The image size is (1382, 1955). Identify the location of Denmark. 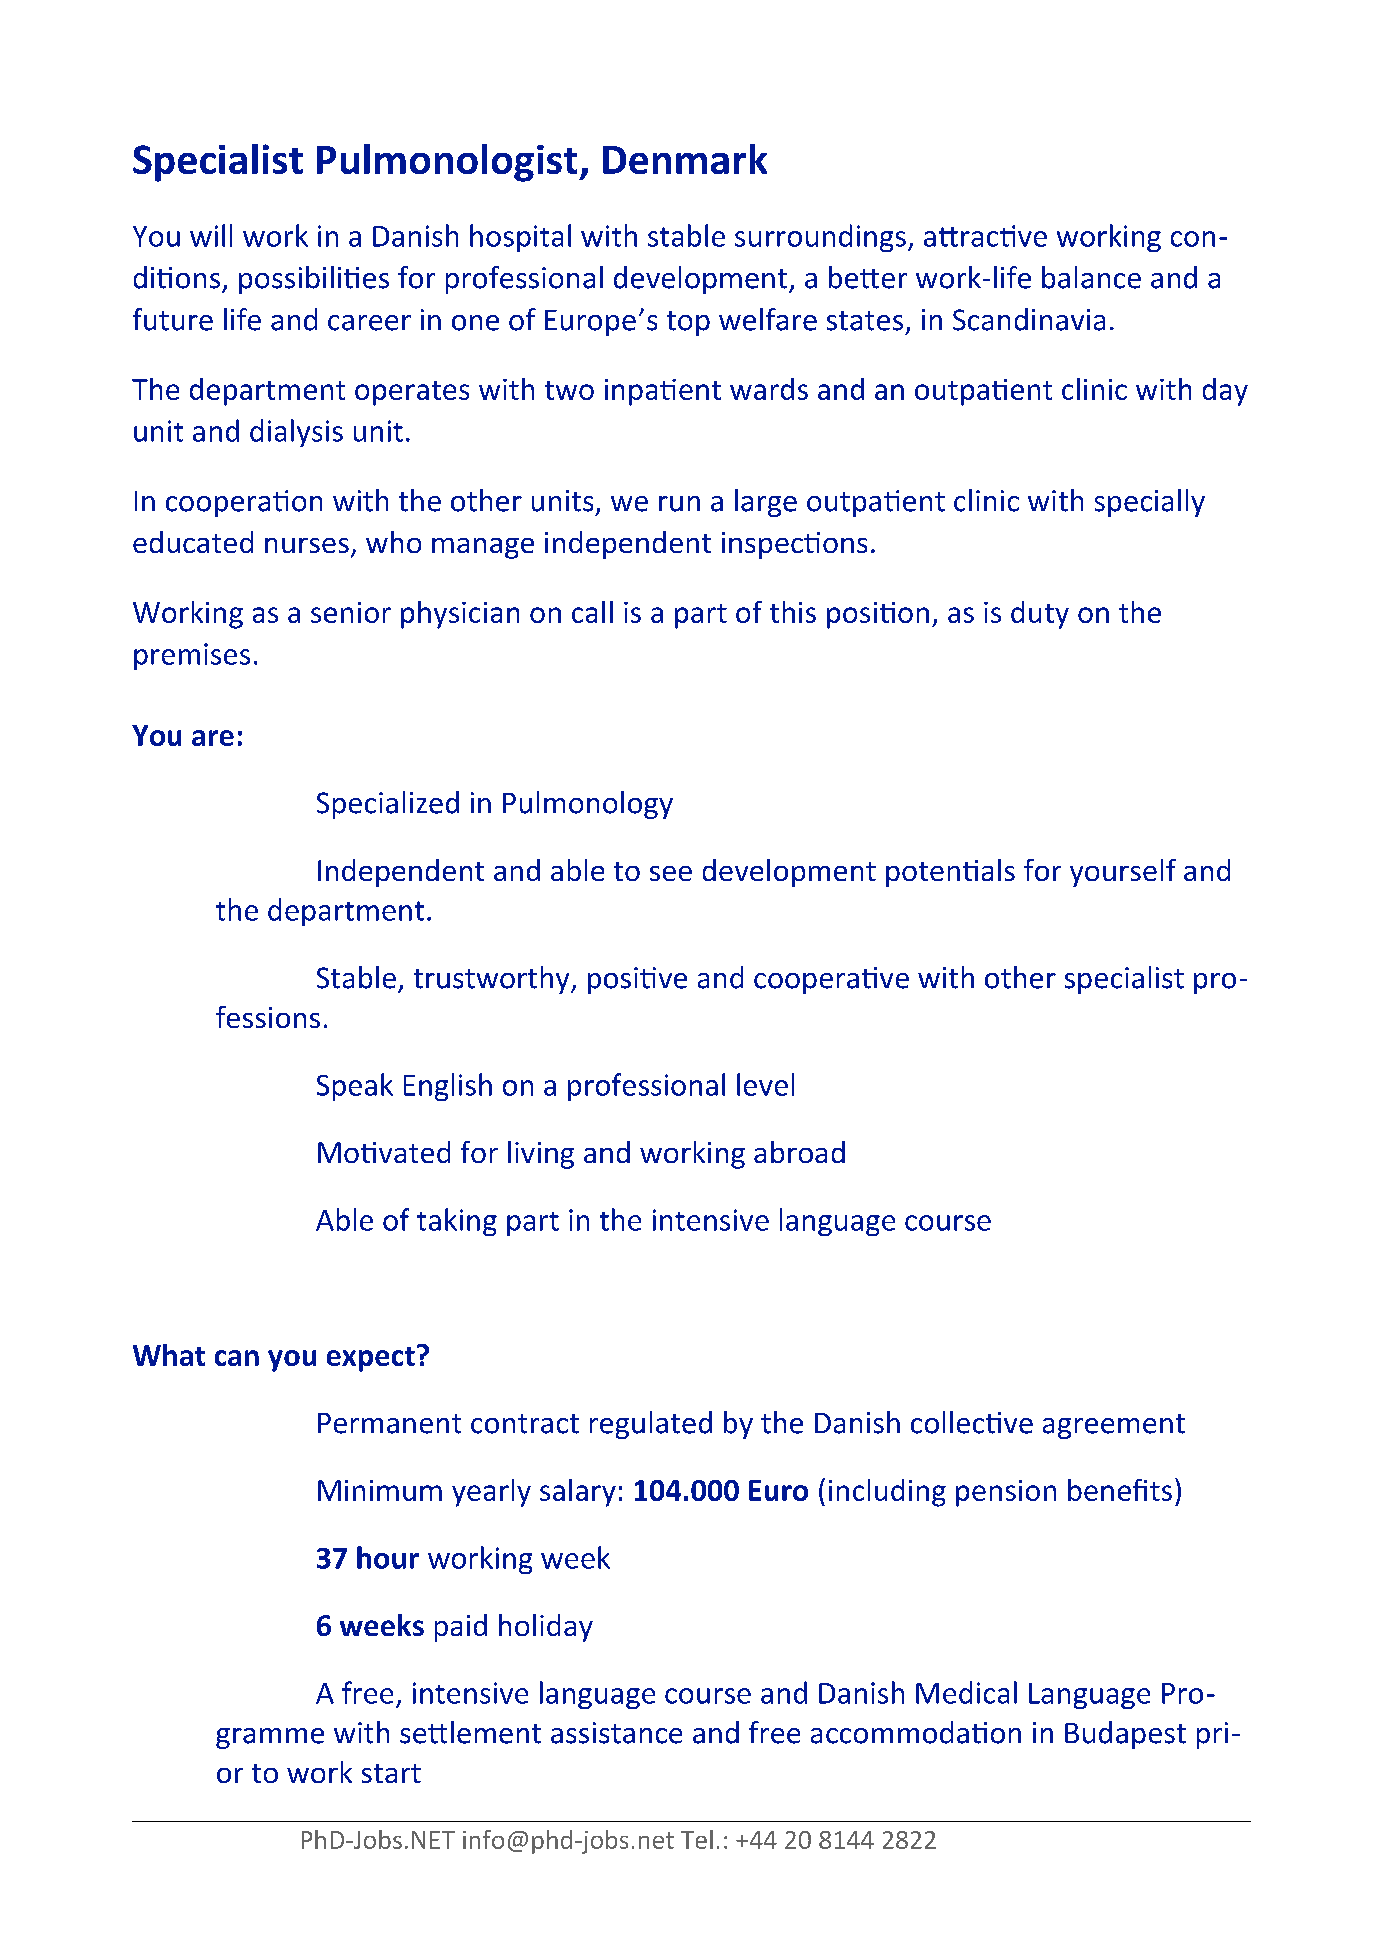
(685, 159).
